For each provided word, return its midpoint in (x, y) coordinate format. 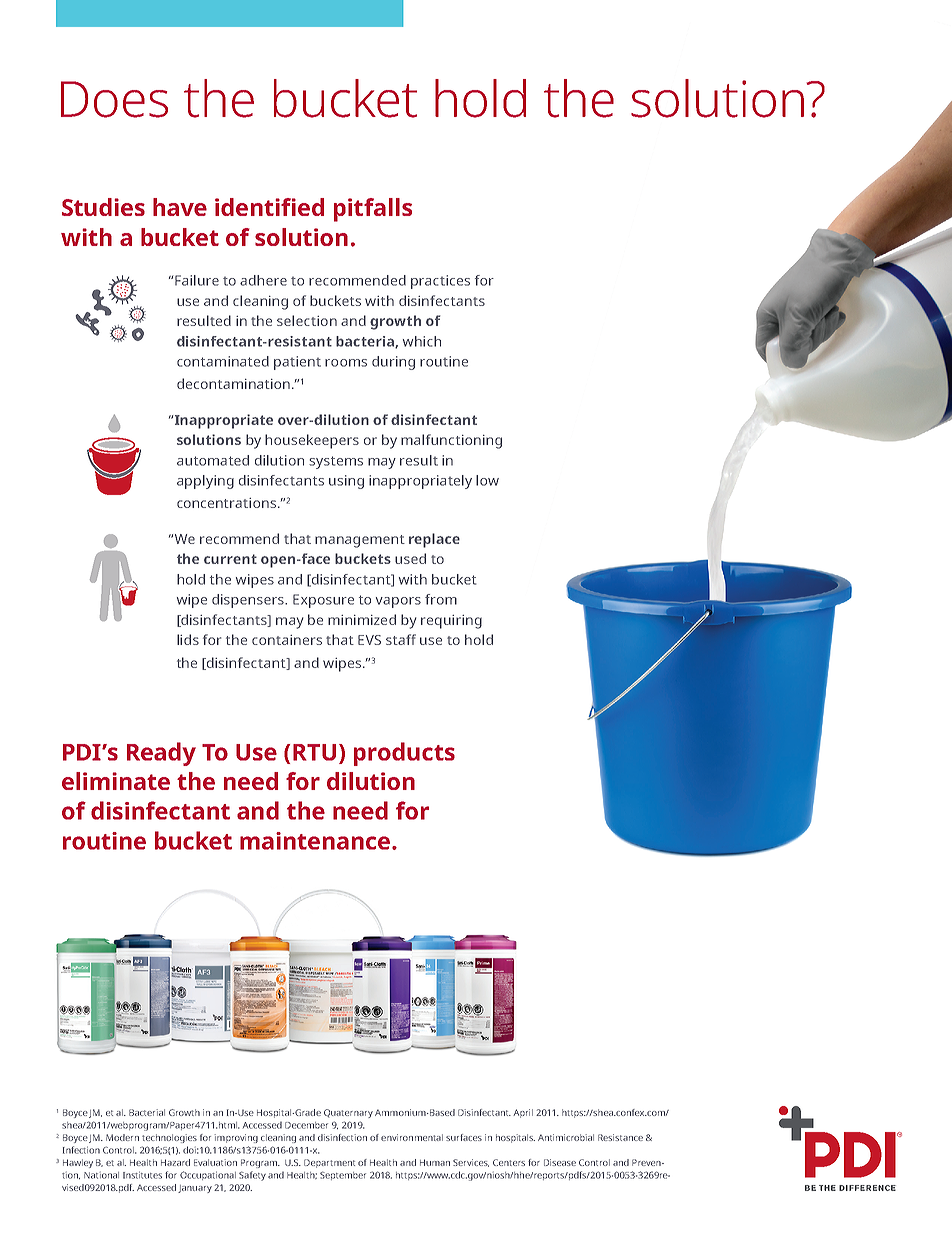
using (346, 482)
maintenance (316, 841)
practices (440, 282)
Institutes (142, 1175)
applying (205, 482)
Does (114, 99)
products (404, 754)
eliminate (116, 781)
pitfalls (373, 210)
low (487, 480)
